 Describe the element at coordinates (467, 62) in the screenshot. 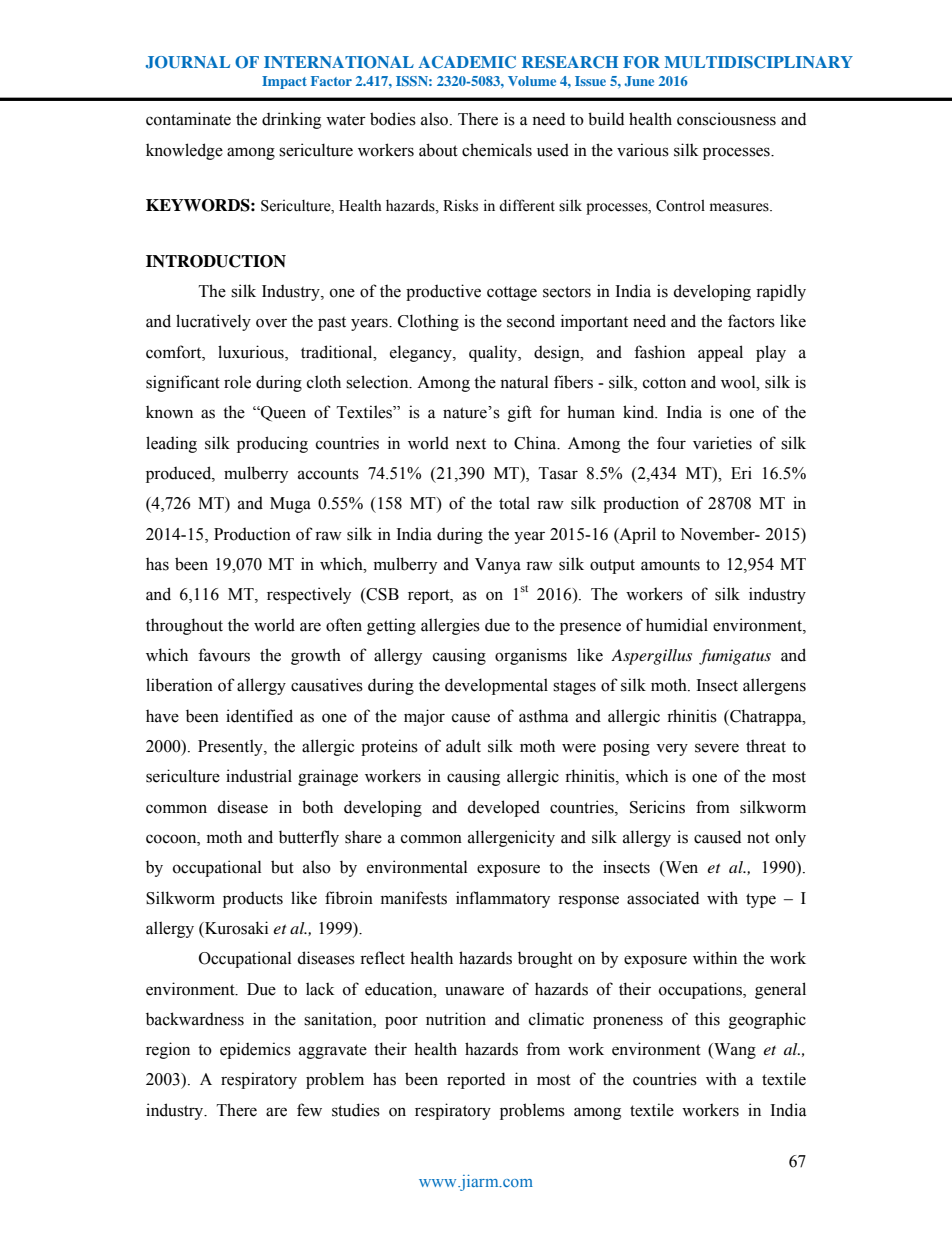

I see `ACADEMIC` at that location.
